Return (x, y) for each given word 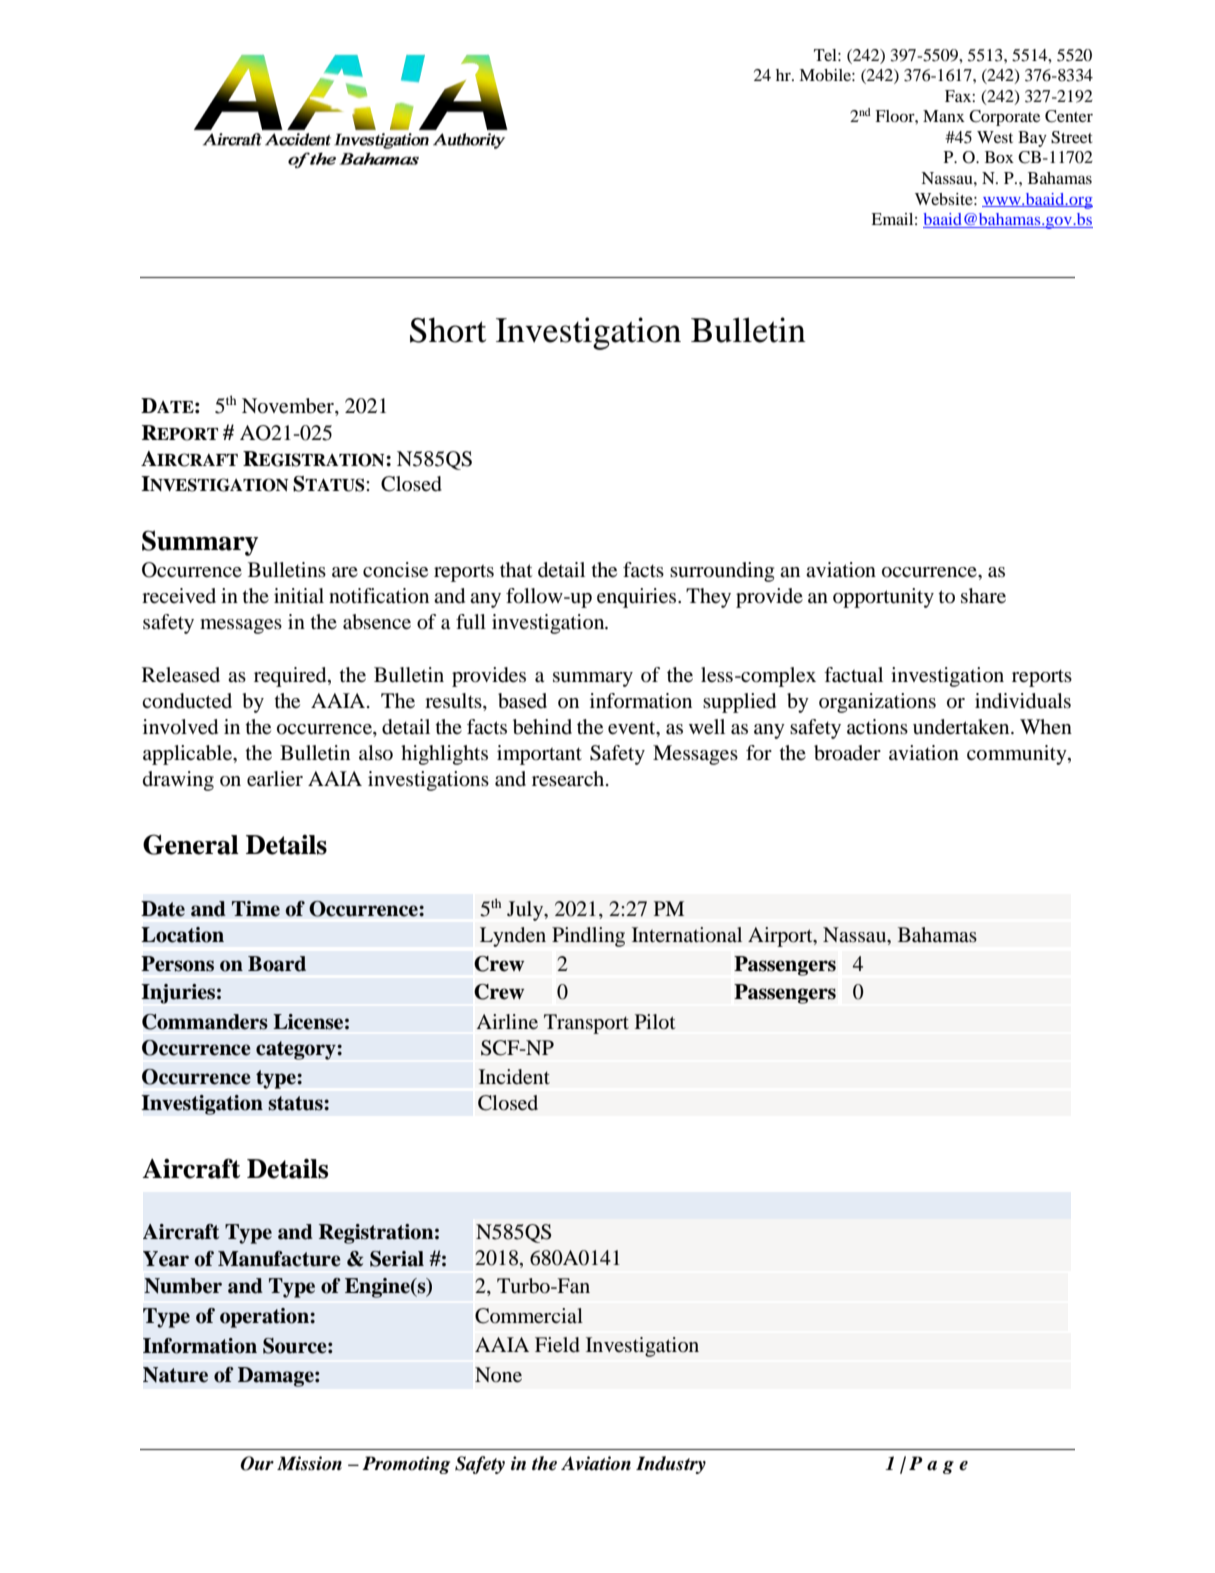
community (1018, 755)
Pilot (655, 1022)
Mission (309, 1463)
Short (448, 330)
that (516, 569)
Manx (944, 116)
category (297, 1050)
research (569, 779)
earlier (275, 779)
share (983, 596)
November (289, 407)
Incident (514, 1077)
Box (999, 157)
